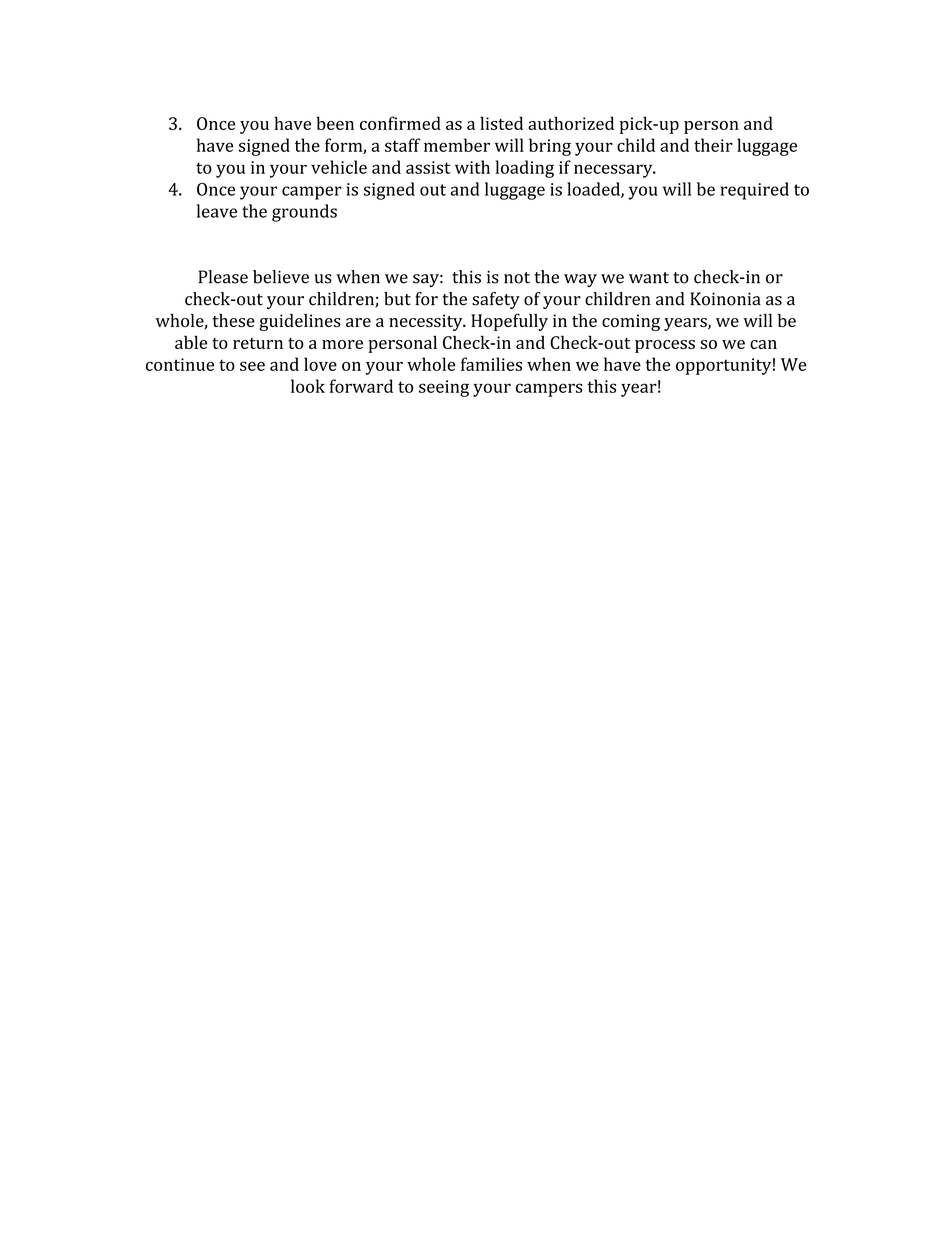 The height and width of the screenshot is (1233, 952). I want to click on not, so click(517, 278).
